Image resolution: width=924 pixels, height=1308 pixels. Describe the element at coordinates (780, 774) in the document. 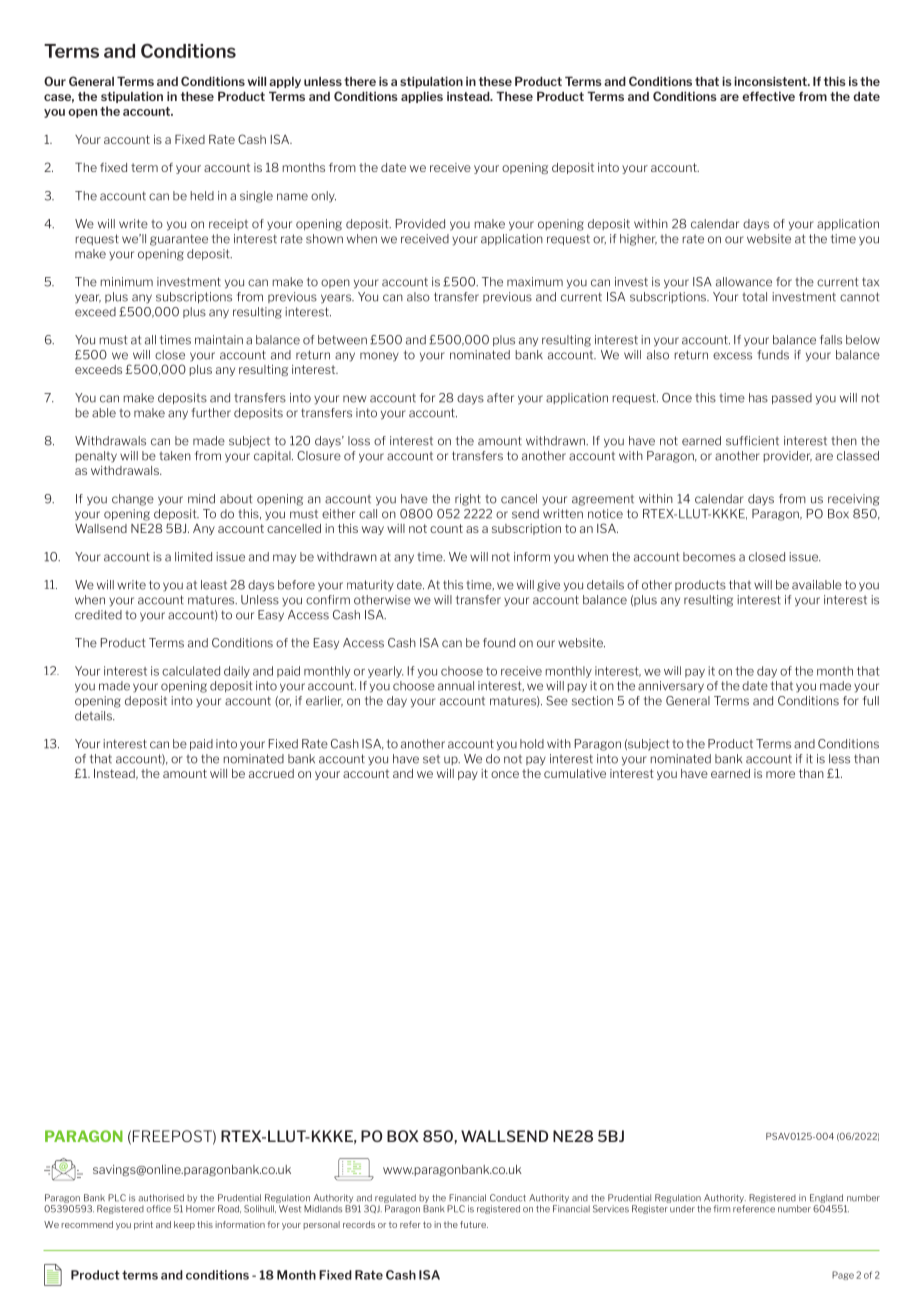

I see `more` at that location.
